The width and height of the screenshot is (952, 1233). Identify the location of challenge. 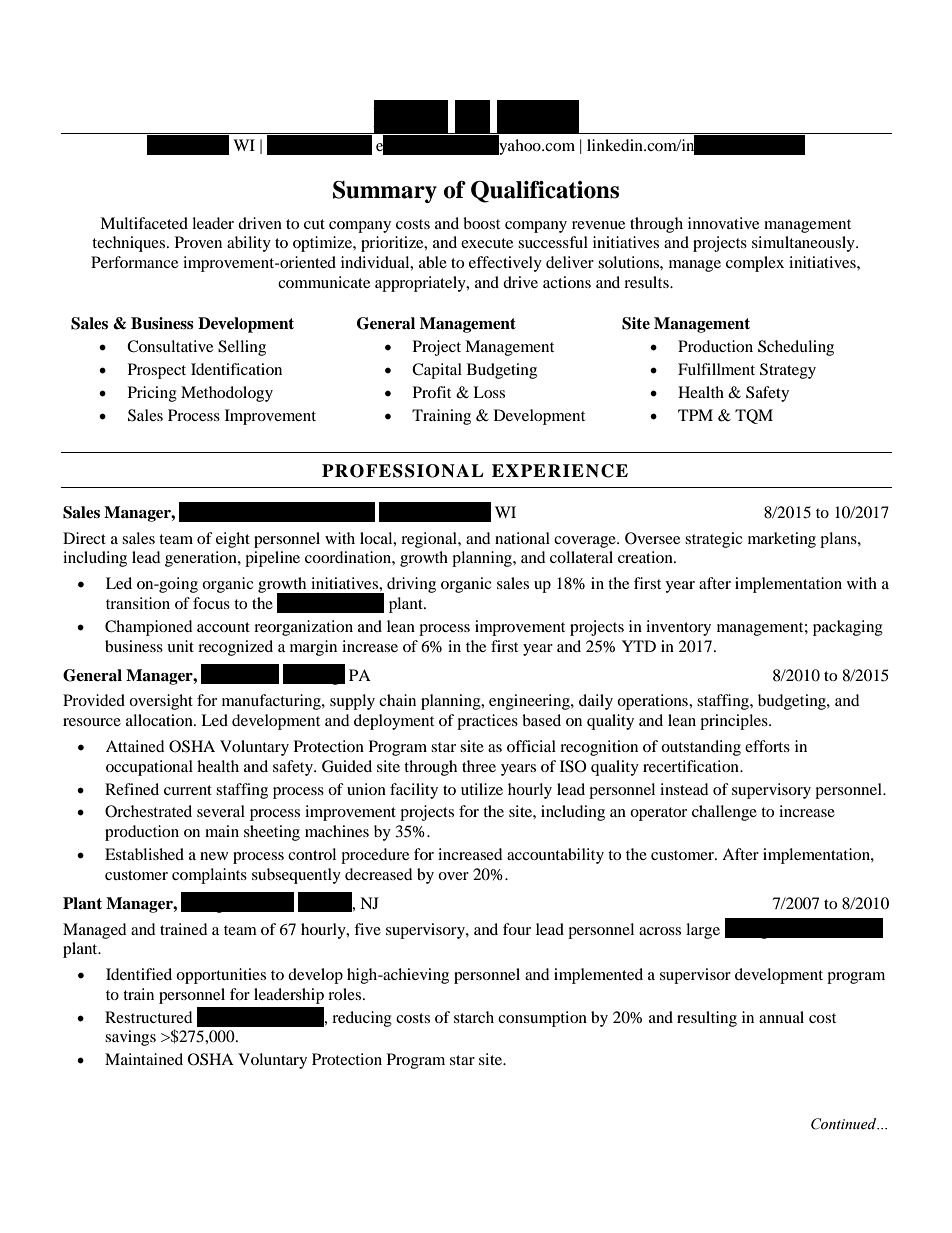
(724, 813).
